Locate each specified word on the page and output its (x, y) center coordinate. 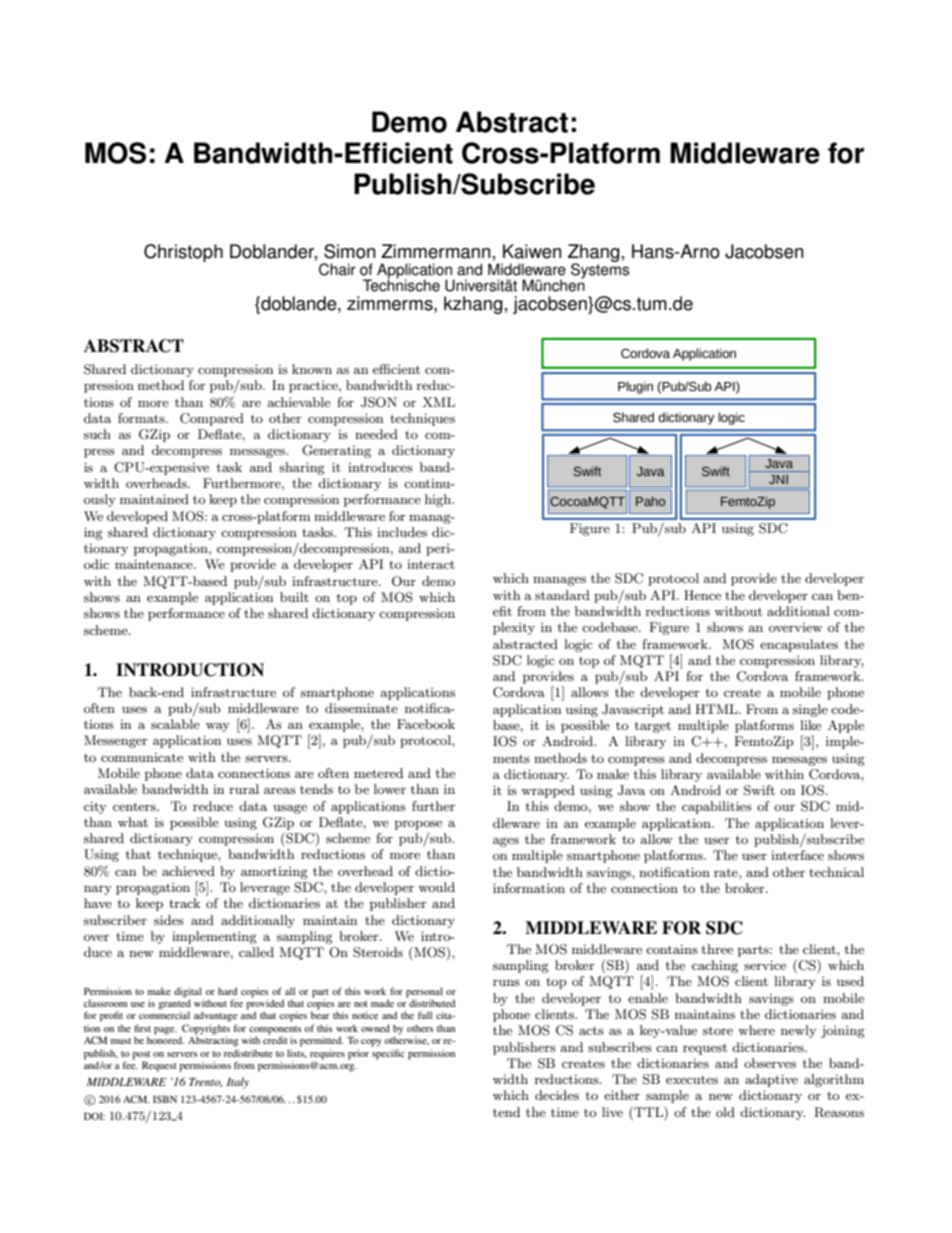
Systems (600, 270)
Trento (205, 1082)
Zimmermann (435, 251)
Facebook (426, 724)
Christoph (183, 253)
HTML (717, 709)
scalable (175, 724)
